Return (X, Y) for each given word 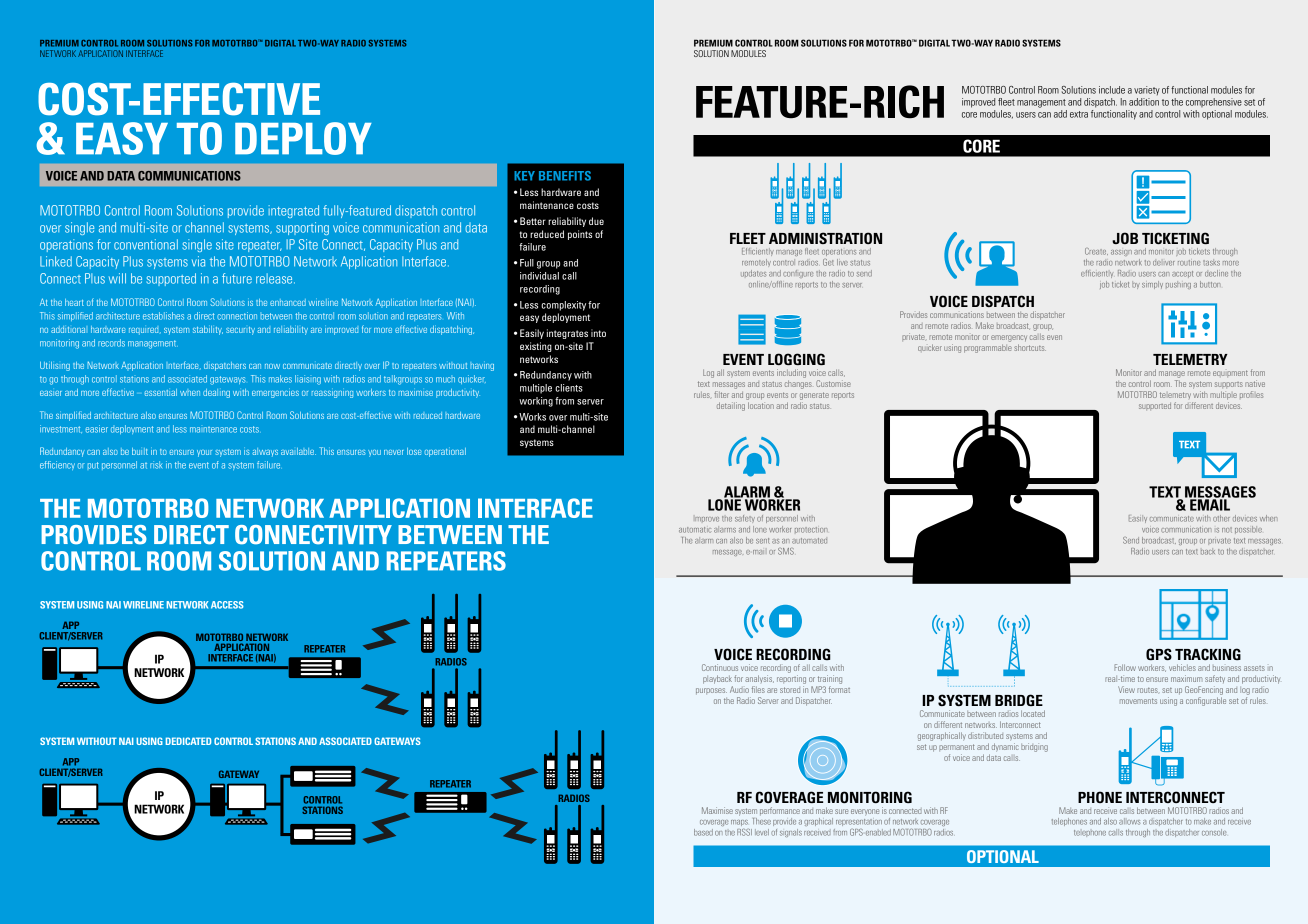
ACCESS (227, 605)
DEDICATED (188, 741)
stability (208, 330)
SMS (786, 551)
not (1227, 530)
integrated (294, 211)
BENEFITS (565, 176)
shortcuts (1030, 347)
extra (1079, 114)
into (598, 333)
